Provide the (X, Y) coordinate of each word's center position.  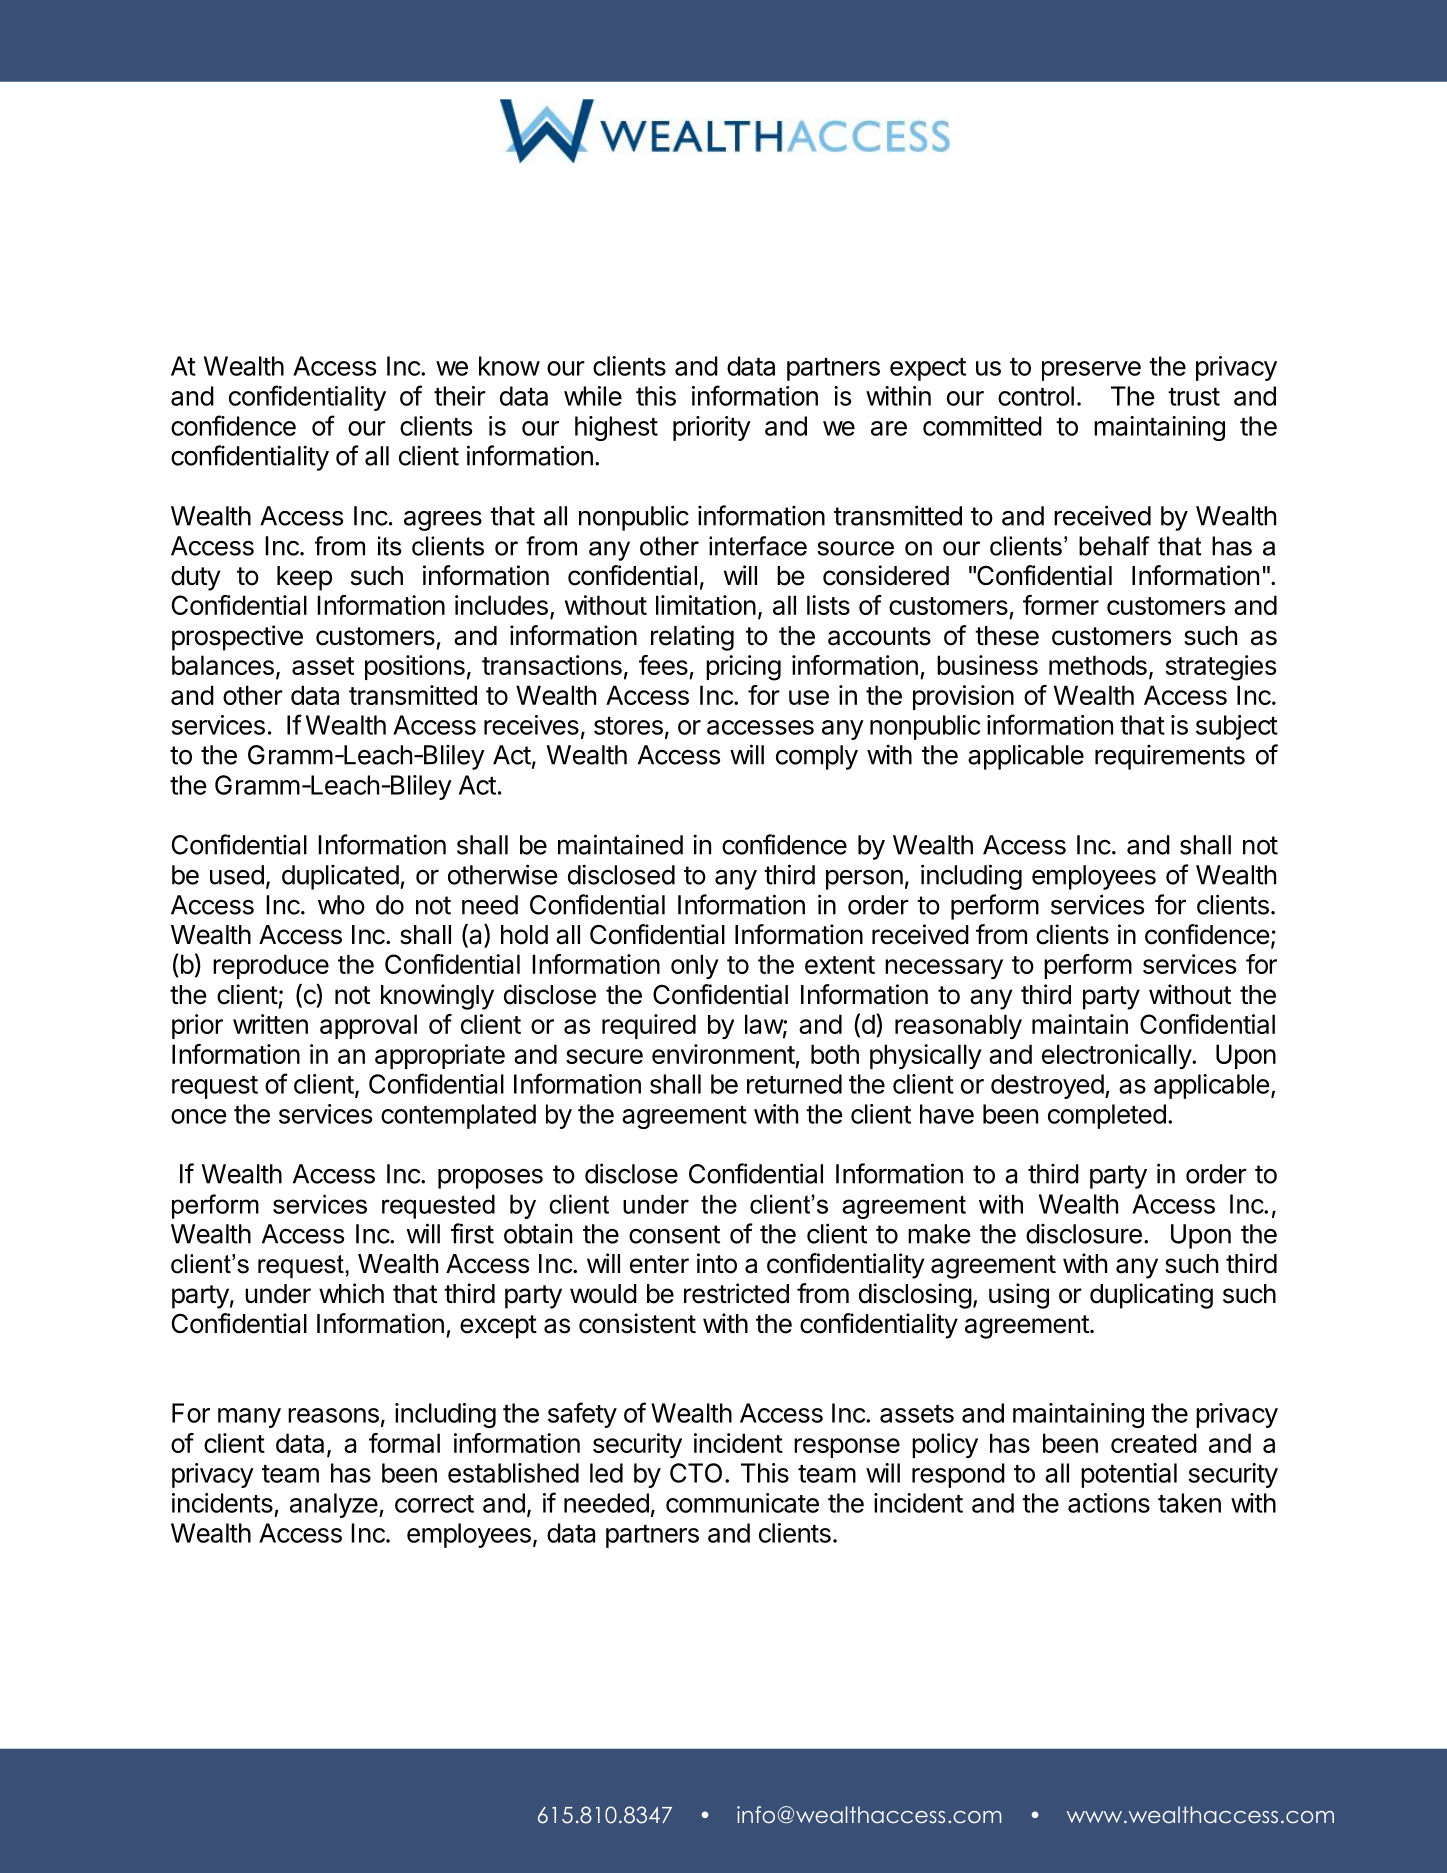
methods (1098, 665)
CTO (696, 1473)
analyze (334, 1505)
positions (415, 667)
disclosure (1084, 1233)
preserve (1091, 371)
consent (674, 1234)
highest (616, 428)
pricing (743, 668)
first (472, 1233)
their (460, 396)
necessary (944, 969)
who (341, 905)
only (695, 966)
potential (1129, 1475)
